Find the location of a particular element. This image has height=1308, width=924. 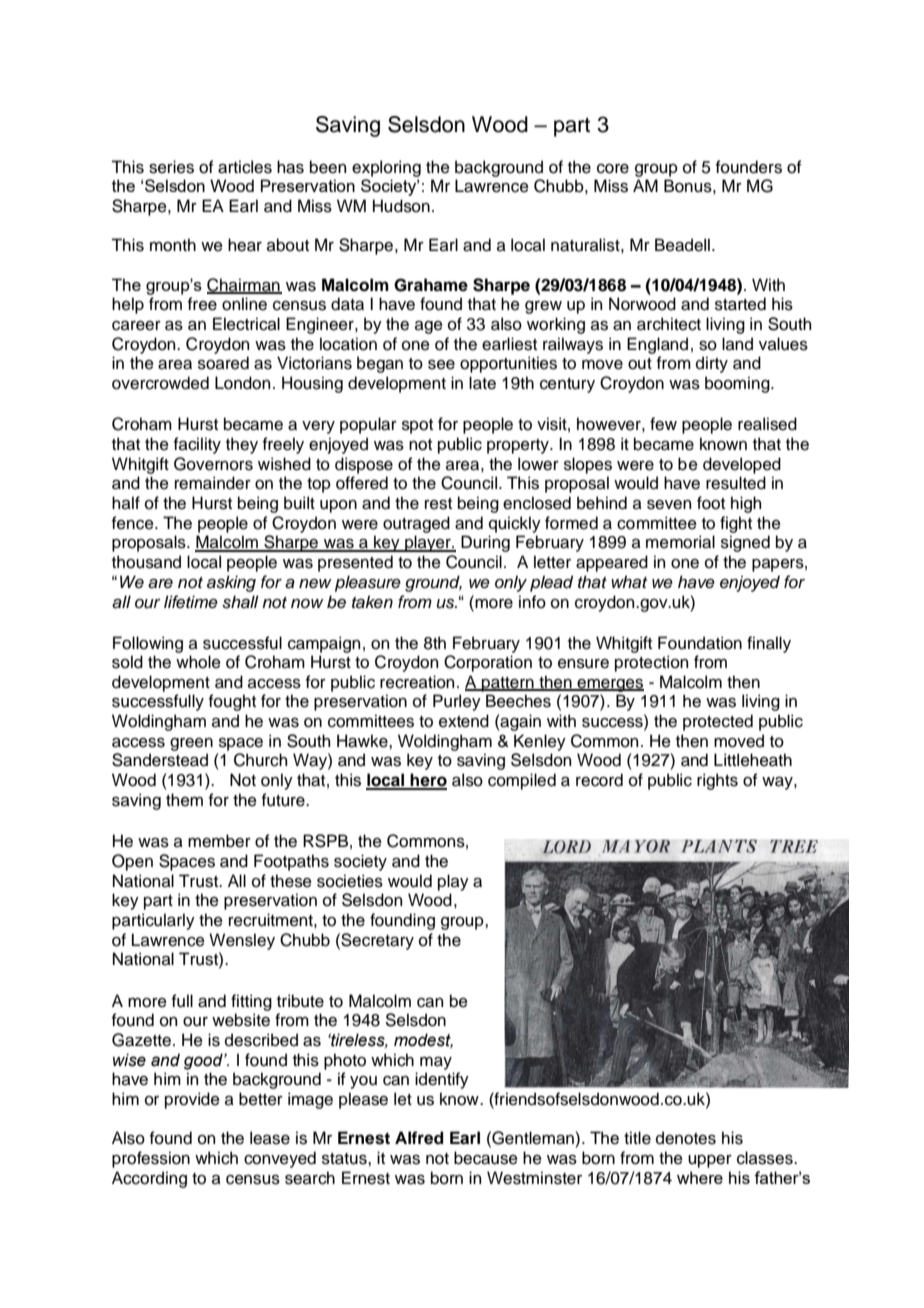

because is located at coordinates (486, 1158).
